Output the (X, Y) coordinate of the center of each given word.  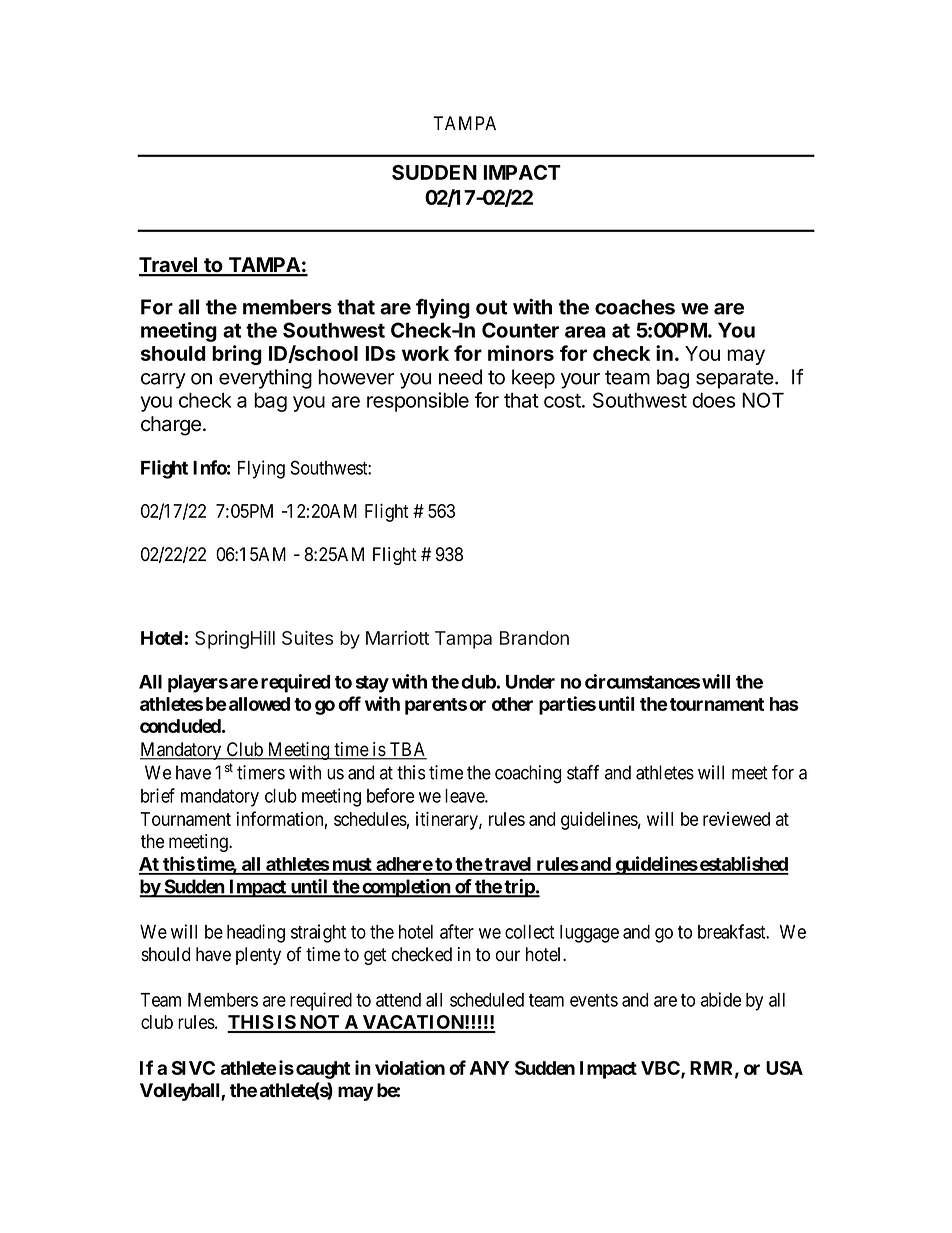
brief (158, 795)
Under (530, 682)
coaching (528, 774)
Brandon (534, 638)
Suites (307, 637)
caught (323, 1070)
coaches (635, 307)
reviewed (736, 819)
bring (237, 355)
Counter (520, 330)
